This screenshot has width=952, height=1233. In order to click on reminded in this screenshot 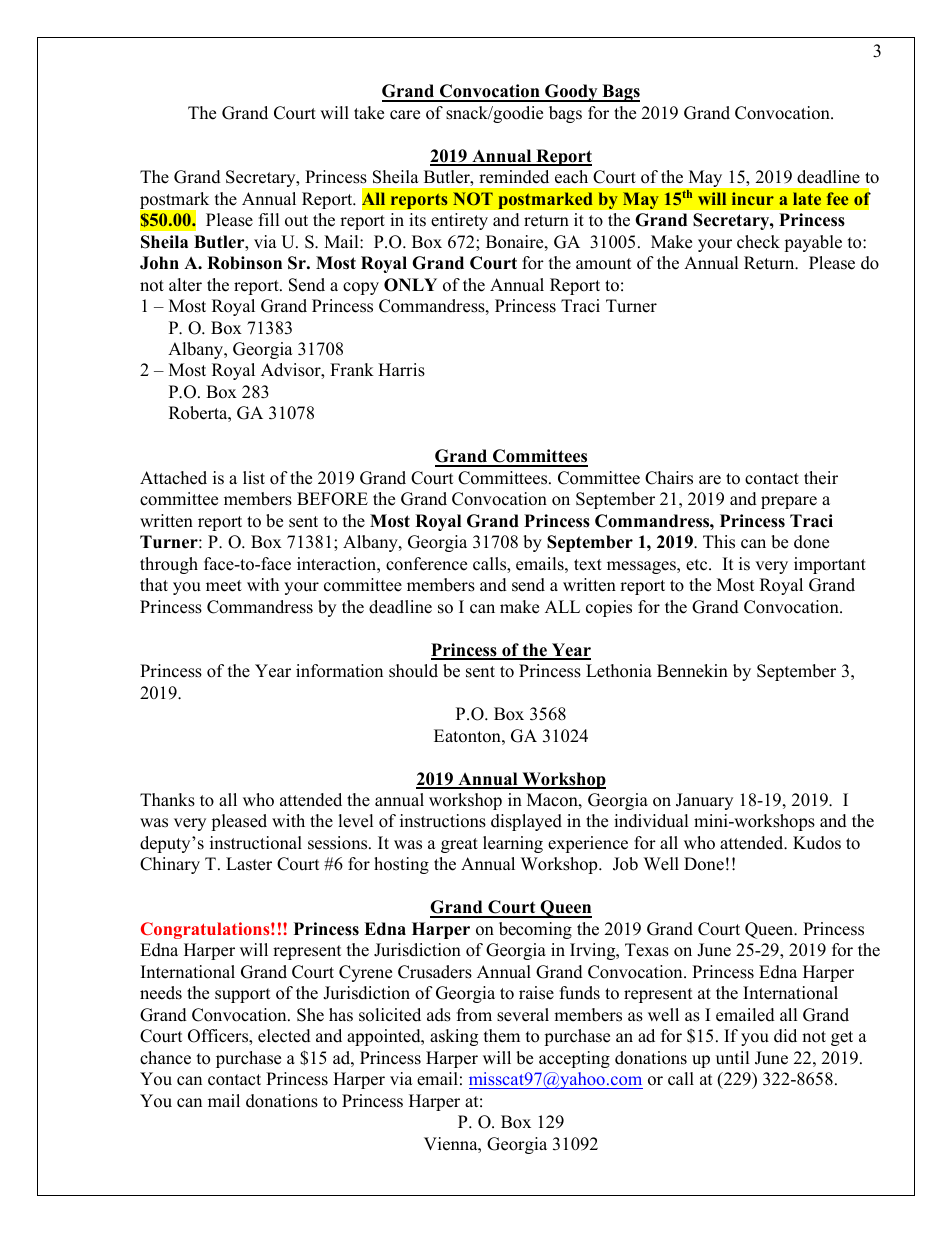, I will do `click(514, 177)`.
